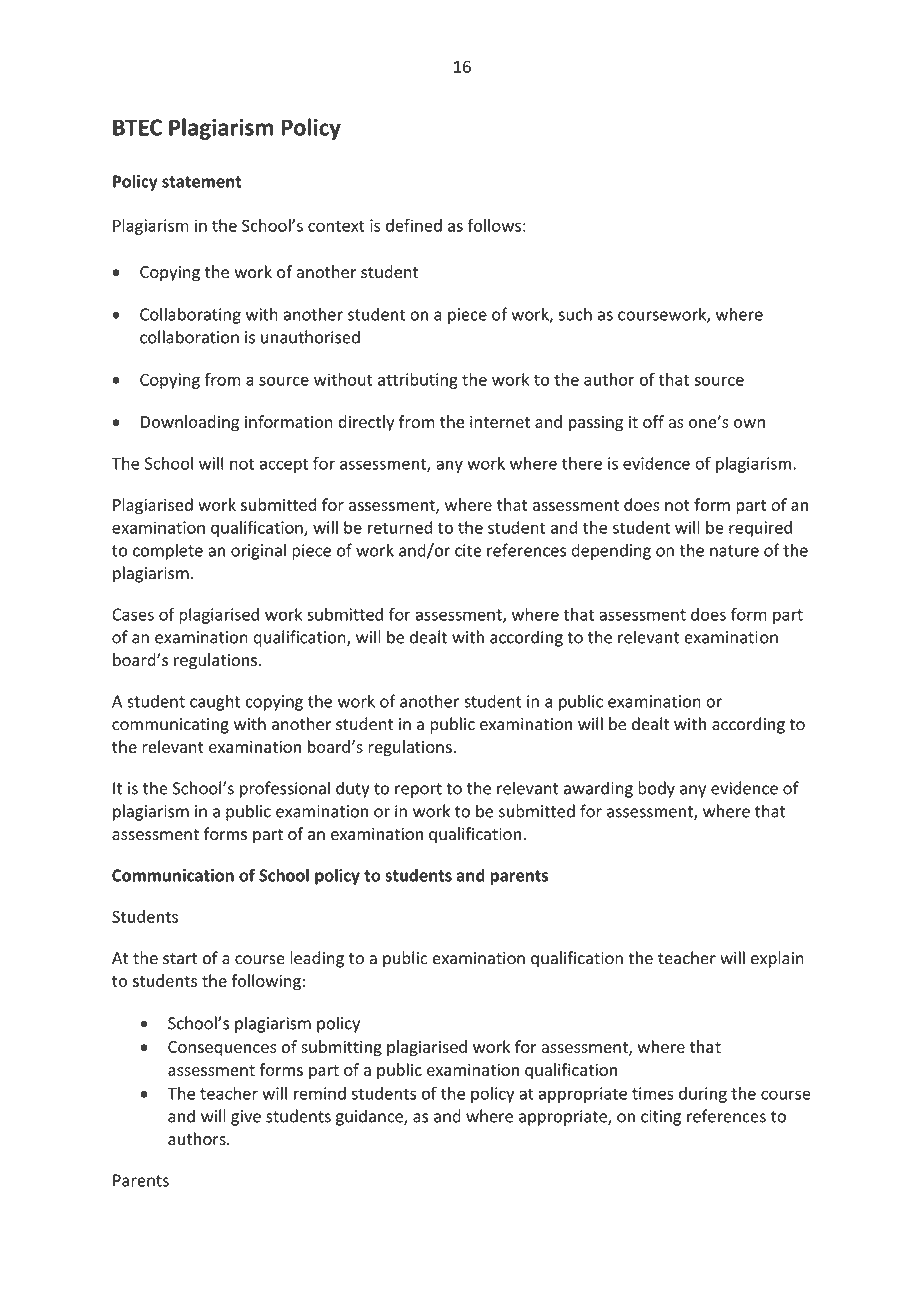  What do you see at coordinates (703, 1095) in the screenshot?
I see `during` at bounding box center [703, 1095].
